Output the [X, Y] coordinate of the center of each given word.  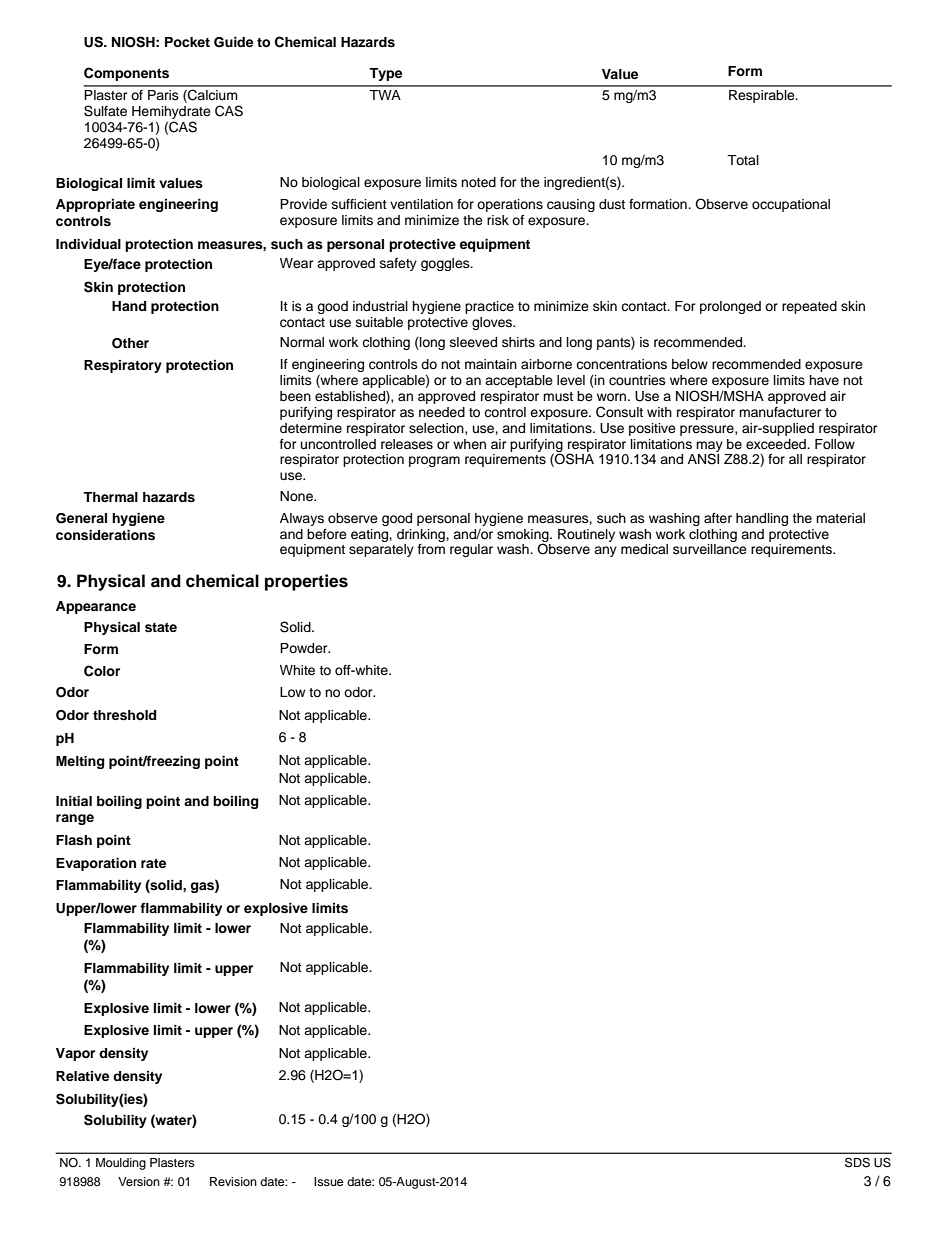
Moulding [121, 1164]
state [161, 628]
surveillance [710, 549]
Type [385, 74]
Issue [329, 1181]
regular [471, 550]
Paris [163, 95]
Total [743, 160]
